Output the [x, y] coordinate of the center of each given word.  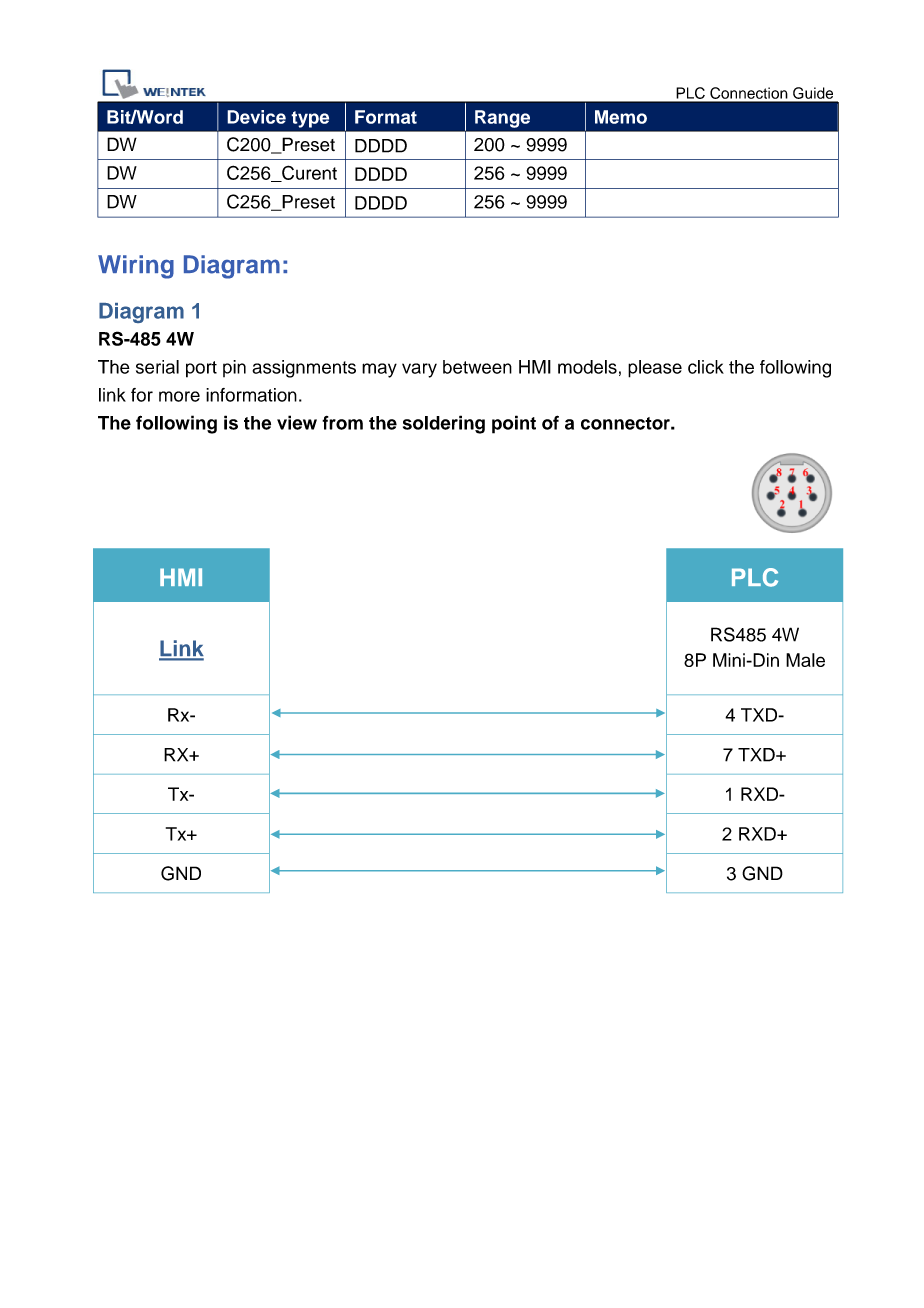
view [297, 422]
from [342, 423]
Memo [621, 117]
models [587, 367]
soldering [444, 424]
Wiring [136, 267]
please [655, 369]
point [514, 424]
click [706, 367]
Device [256, 117]
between [477, 367]
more [179, 396]
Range [502, 119]
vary [419, 370]
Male [805, 660]
